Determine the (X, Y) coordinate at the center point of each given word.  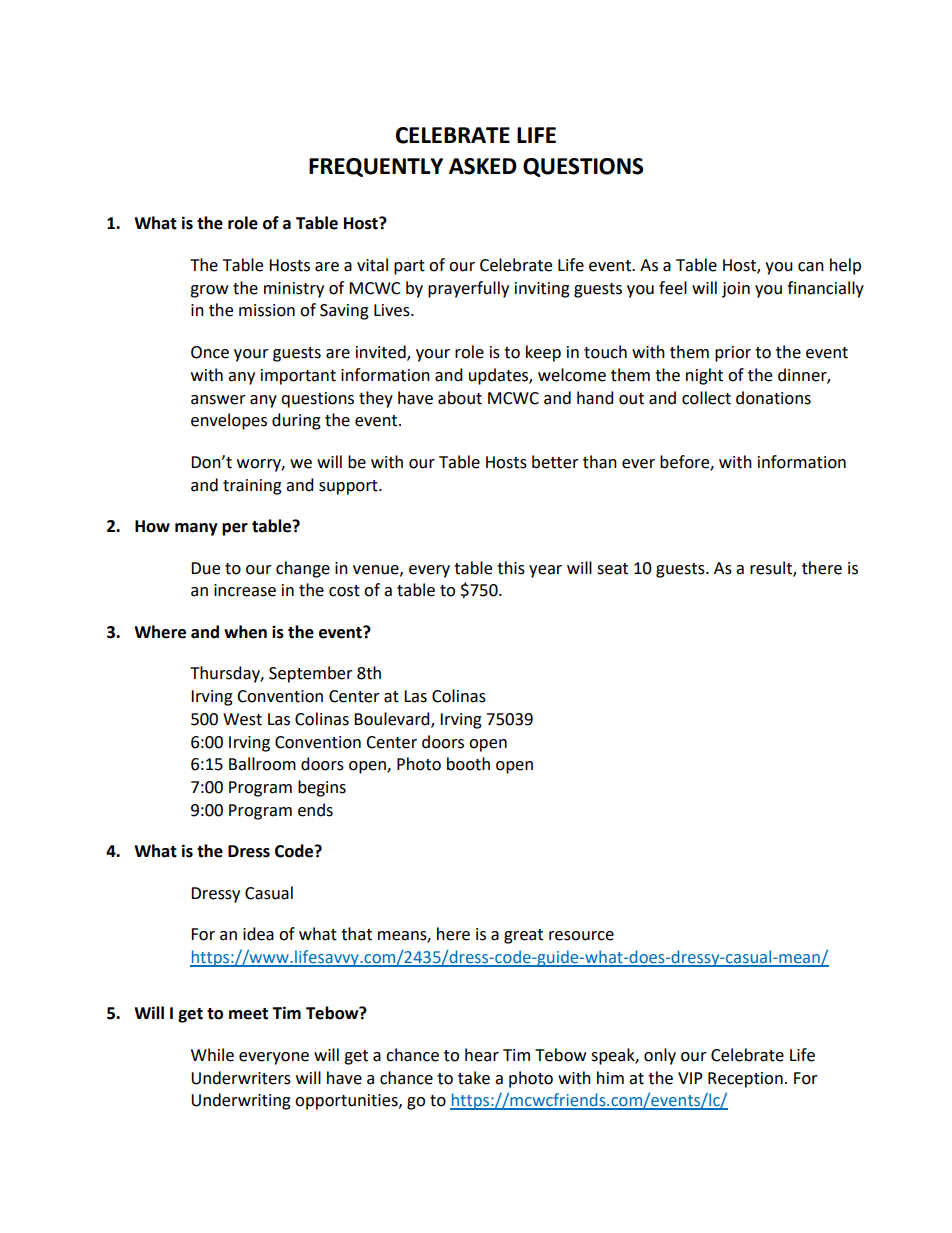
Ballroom (262, 764)
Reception (745, 1080)
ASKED (483, 166)
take (474, 1078)
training (252, 487)
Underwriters (241, 1078)
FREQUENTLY (376, 167)
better (555, 462)
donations (773, 398)
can (811, 267)
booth (468, 764)
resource (581, 936)
